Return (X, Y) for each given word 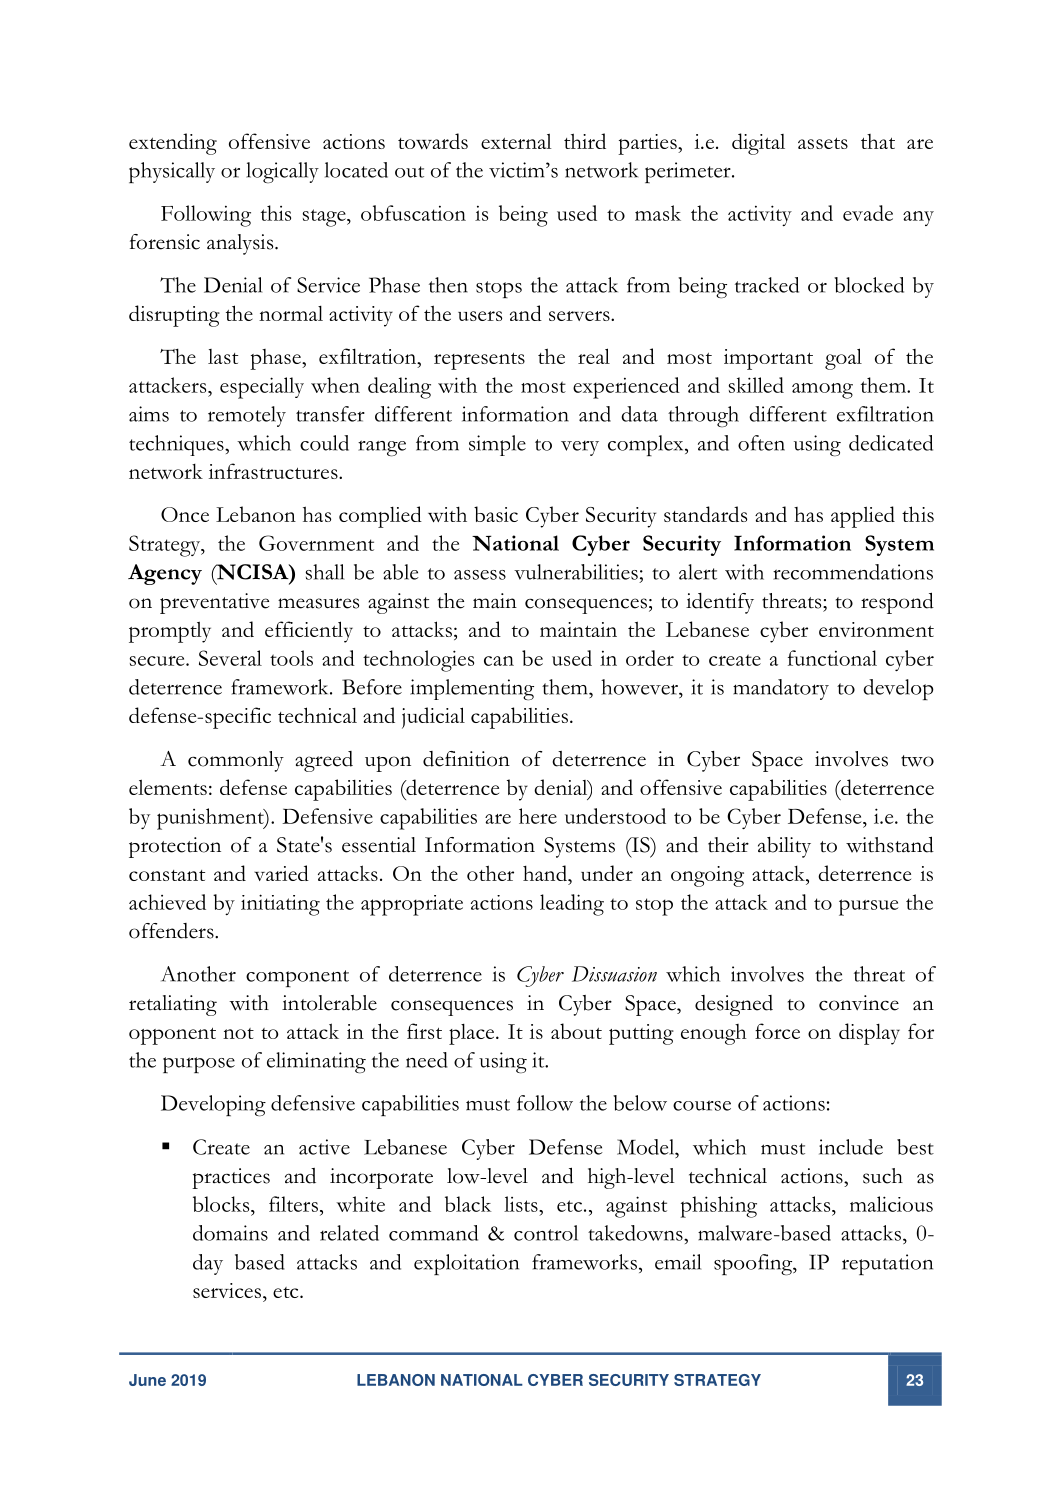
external (516, 141)
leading (572, 905)
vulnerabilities (576, 572)
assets (823, 143)
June (147, 1380)
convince (859, 1003)
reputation (887, 1264)
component (297, 978)
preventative (214, 603)
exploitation (466, 1264)
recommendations (853, 572)
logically (282, 172)
